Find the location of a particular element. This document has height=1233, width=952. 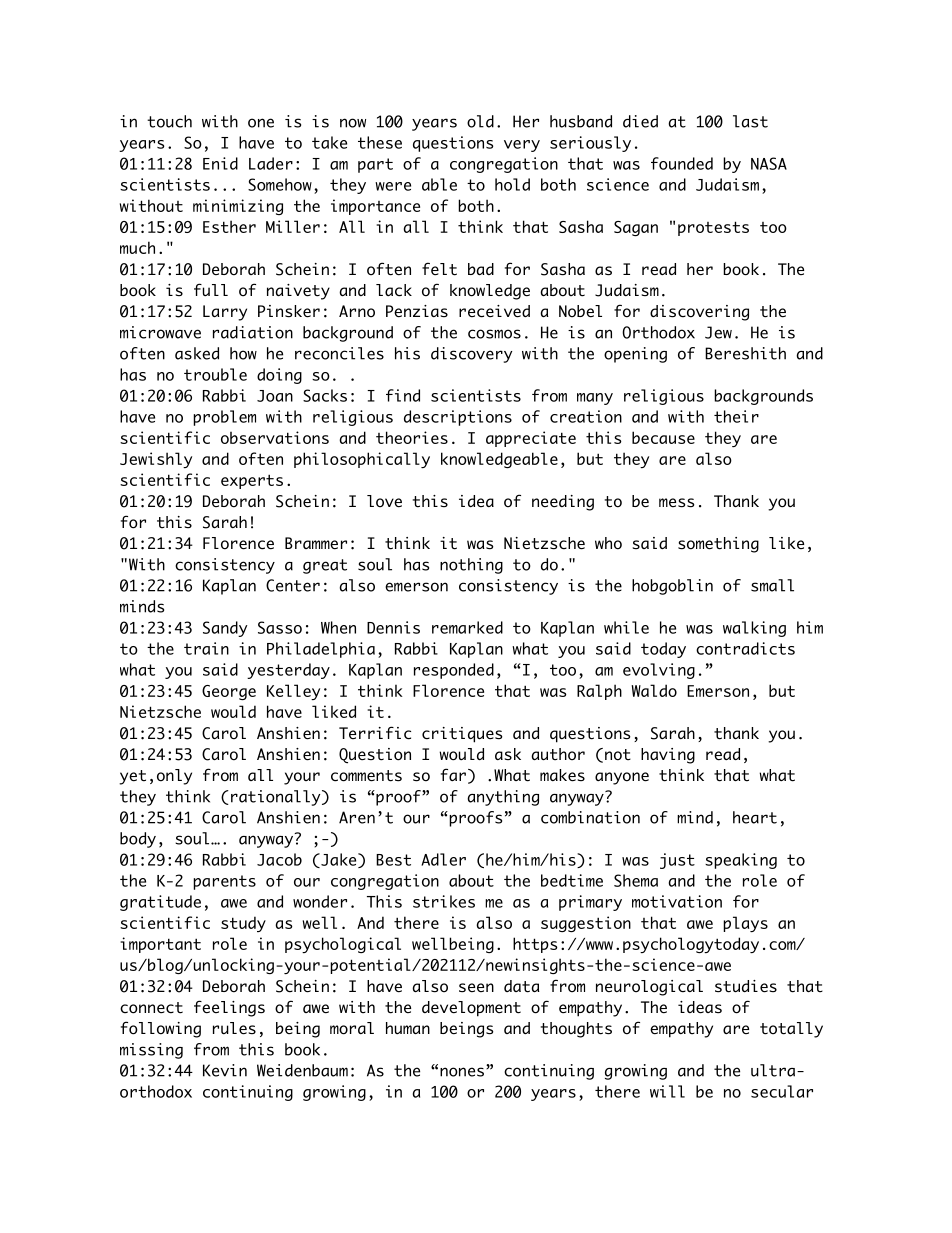

cosmos is located at coordinates (494, 334).
